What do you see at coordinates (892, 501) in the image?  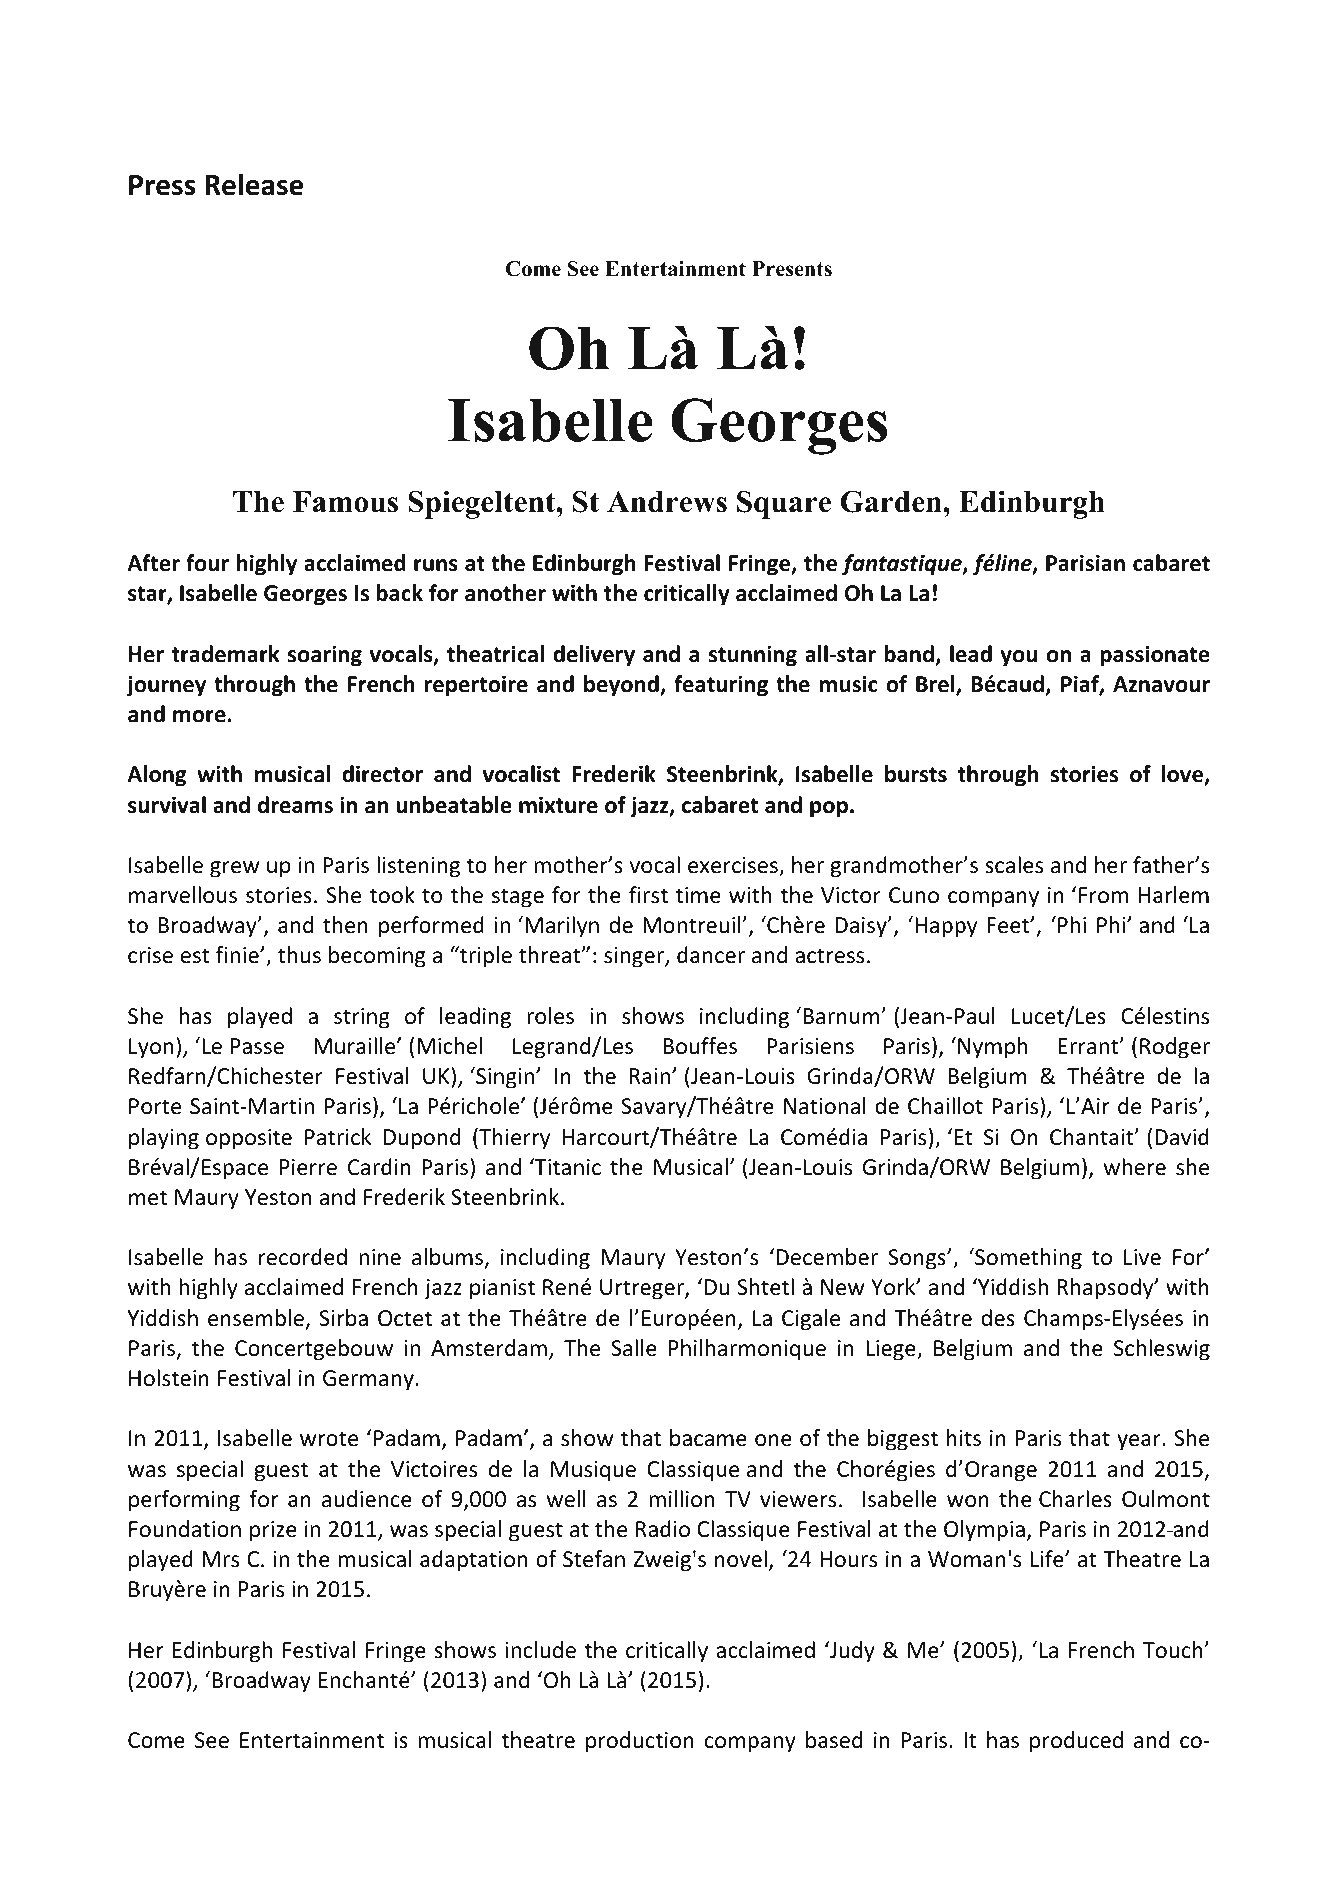 I see `Garden` at bounding box center [892, 501].
